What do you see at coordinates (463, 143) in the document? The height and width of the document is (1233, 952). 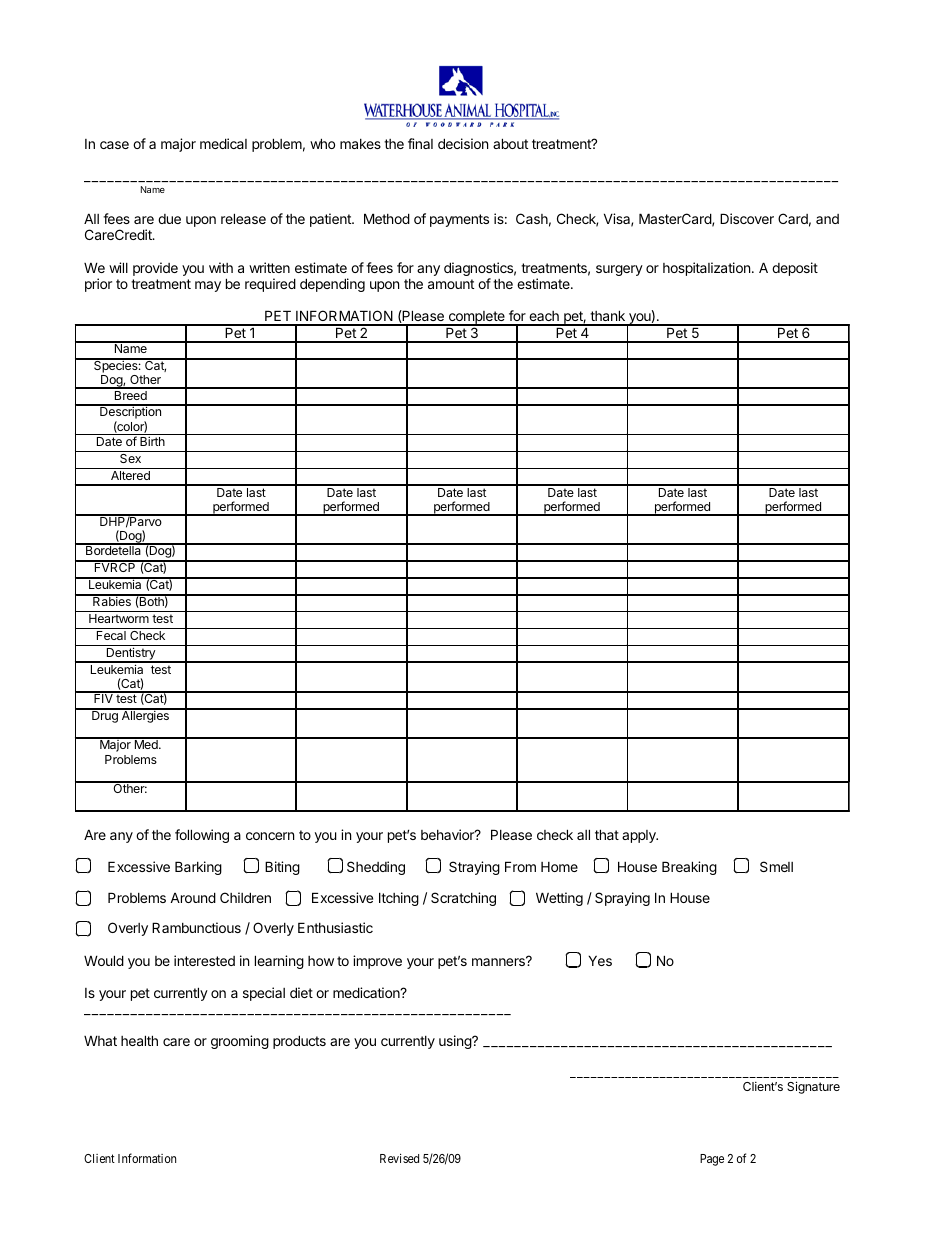 I see `decision` at bounding box center [463, 143].
